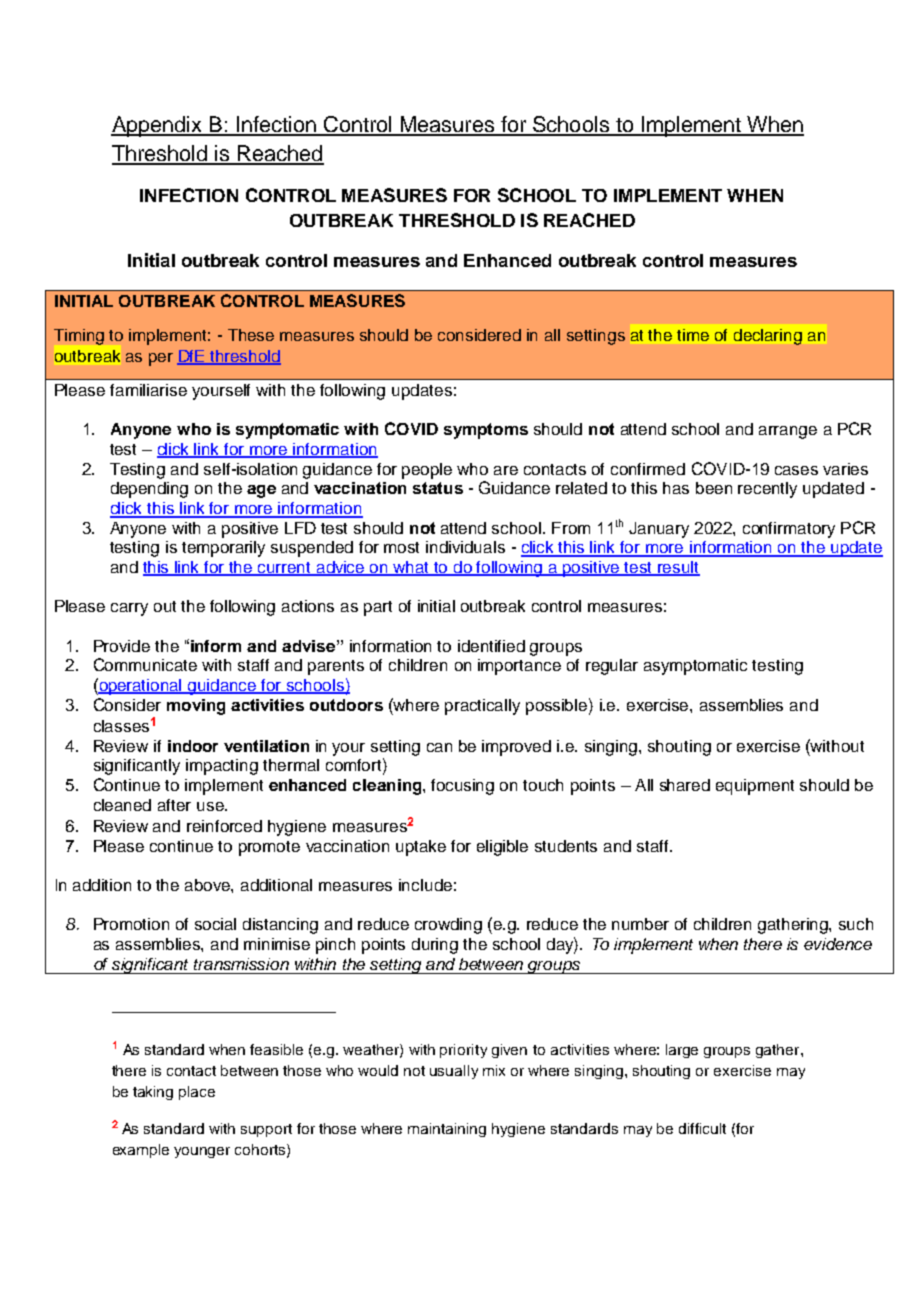 This document has width=924, height=1308. What do you see at coordinates (145, 664) in the document?
I see `Communicate` at bounding box center [145, 664].
